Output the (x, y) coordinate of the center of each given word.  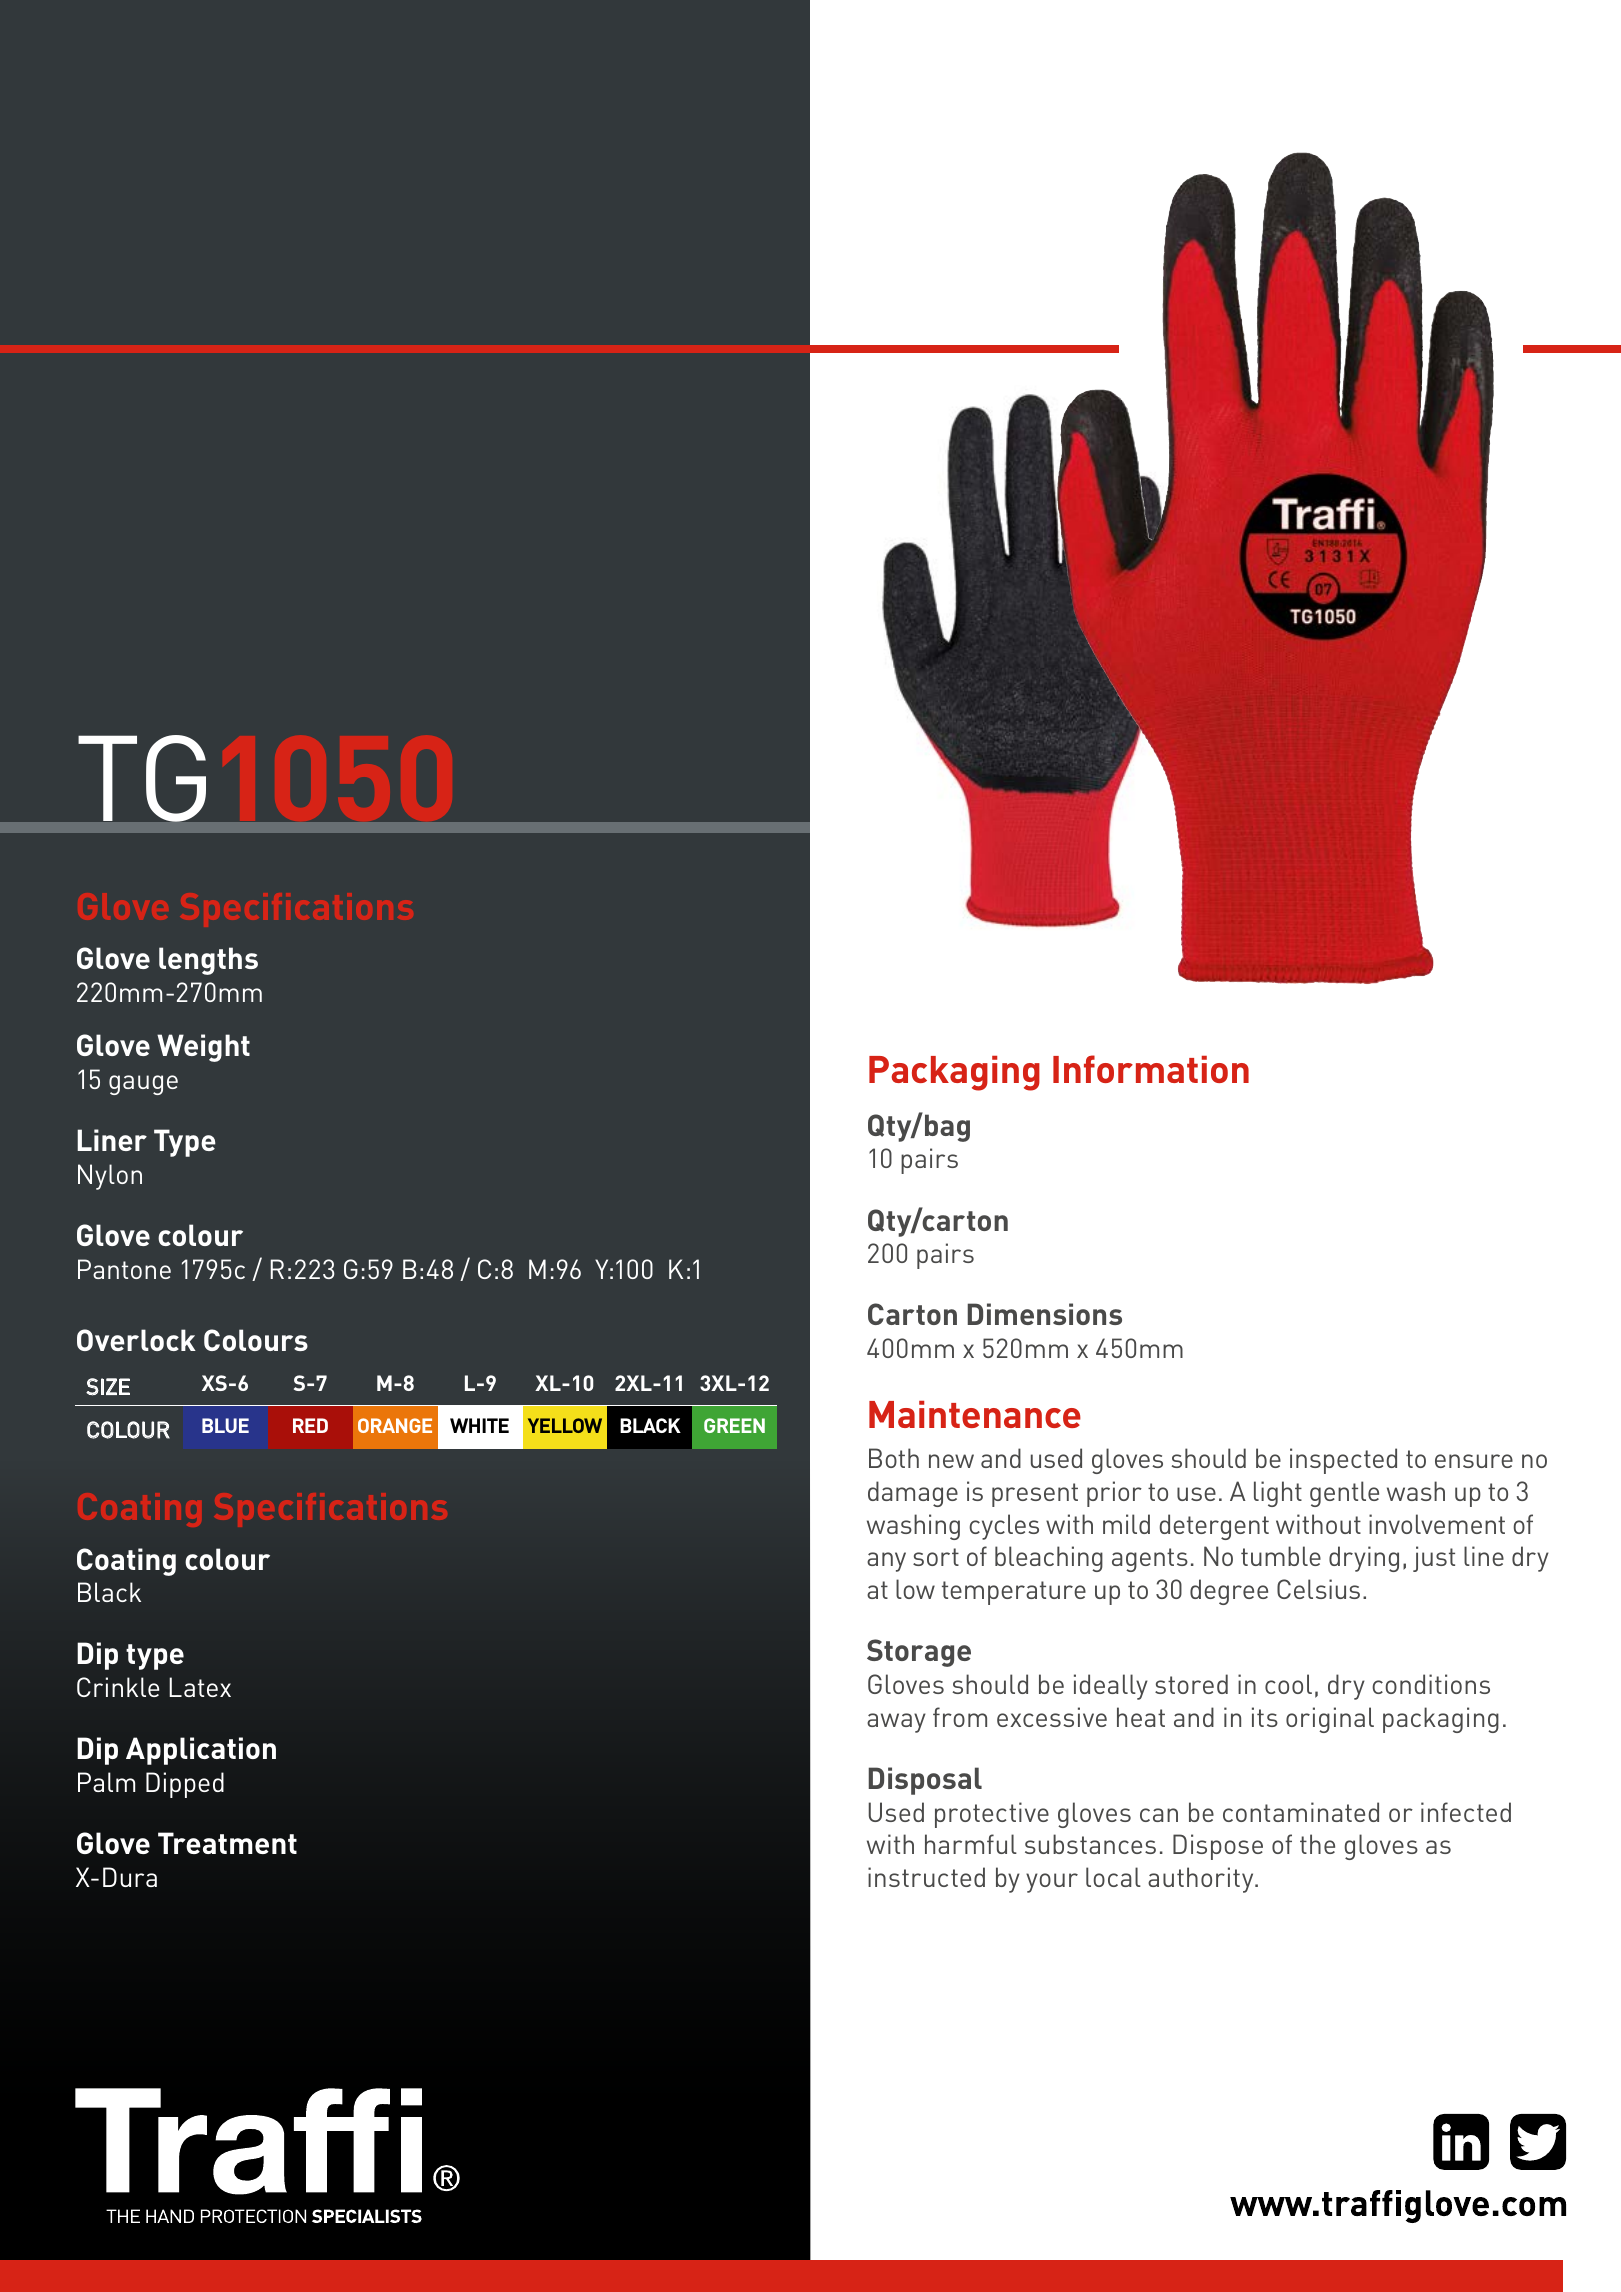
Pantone (124, 1269)
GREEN (734, 1425)
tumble (1281, 1556)
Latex (200, 1687)
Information (1151, 1069)
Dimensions (1045, 1314)
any (886, 1562)
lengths (208, 961)
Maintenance (975, 1414)
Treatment (227, 1843)
